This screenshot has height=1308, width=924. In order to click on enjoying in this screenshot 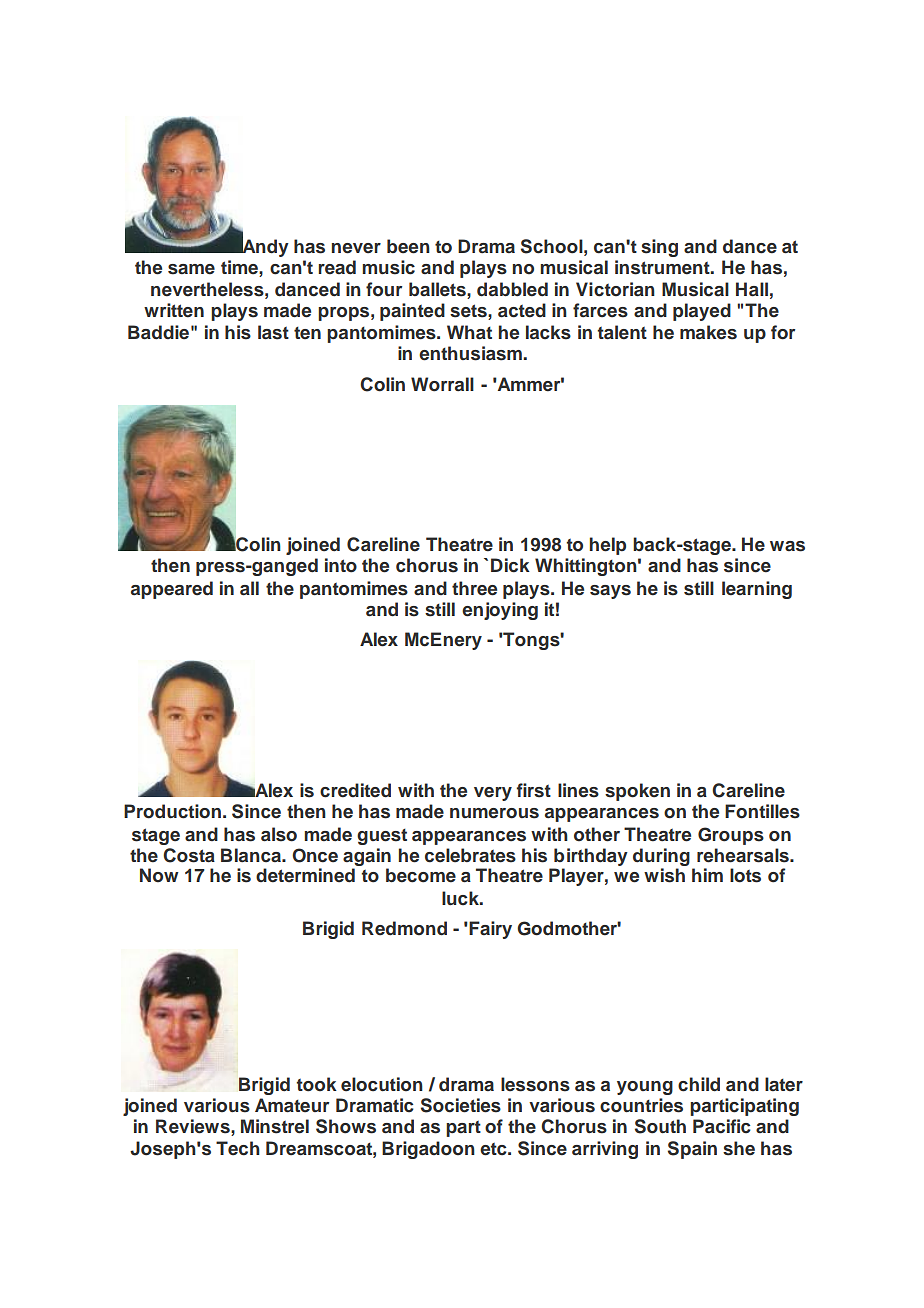, I will do `click(500, 611)`.
